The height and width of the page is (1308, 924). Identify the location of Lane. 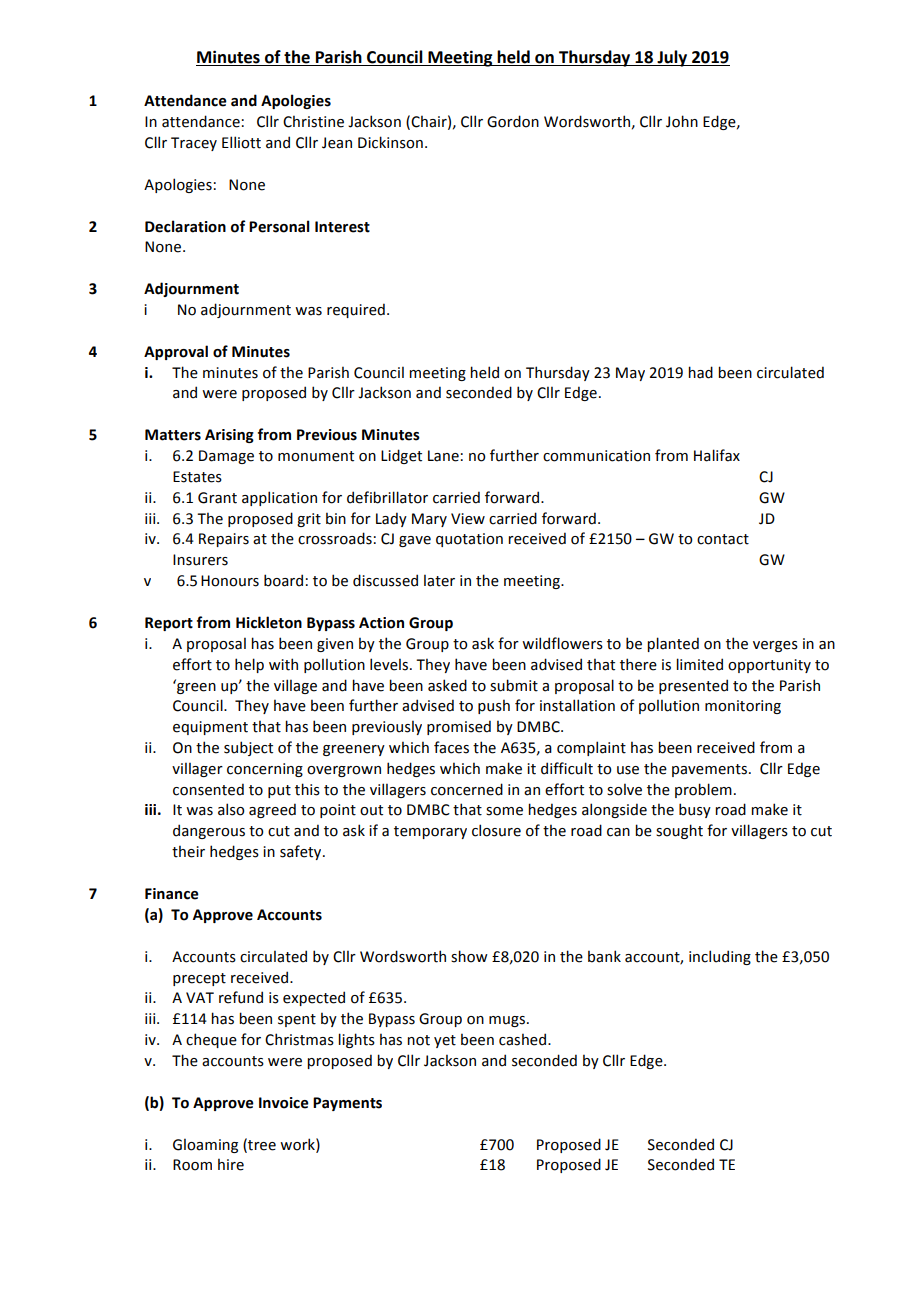
(443, 456).
